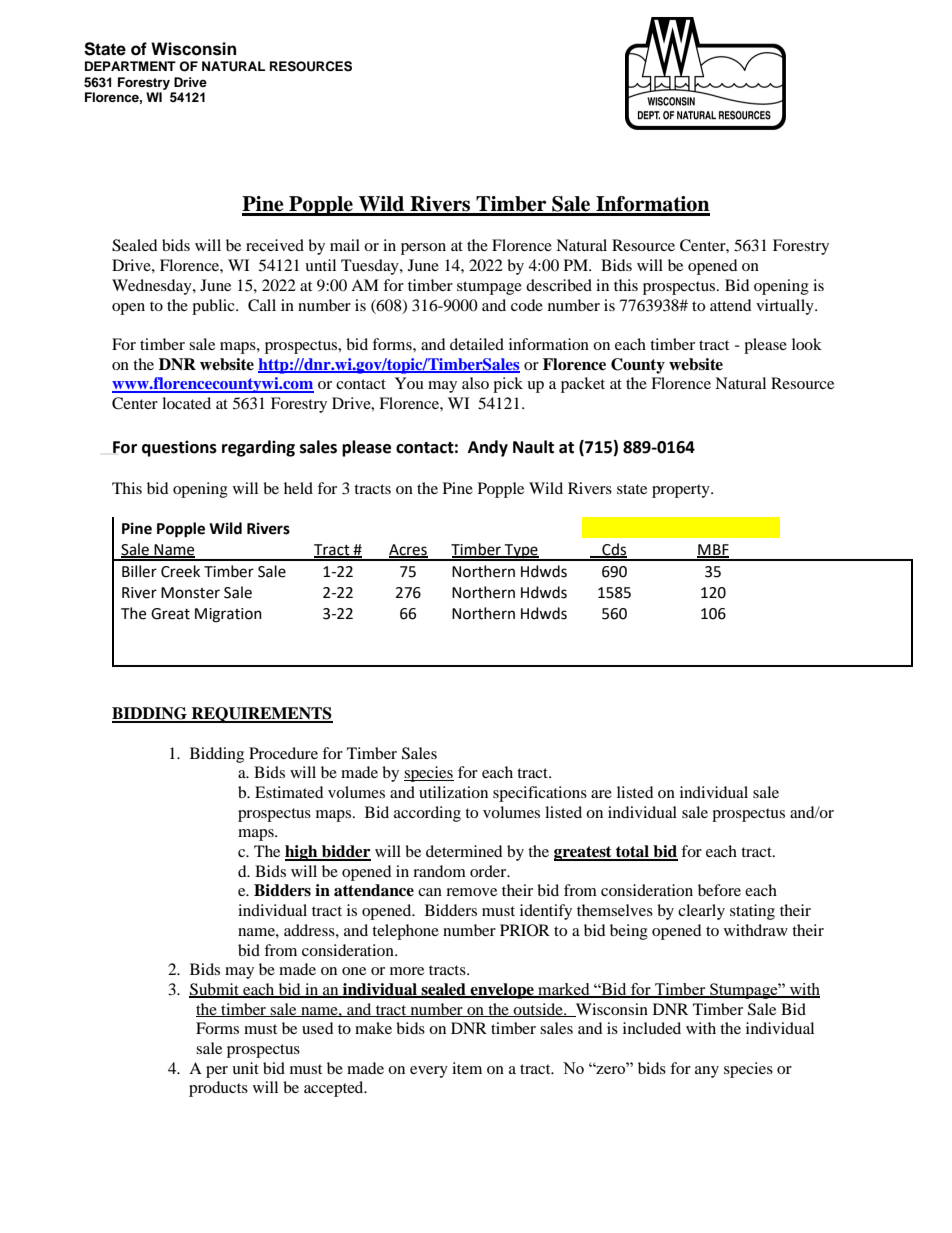 The width and height of the page is (952, 1233). Describe the element at coordinates (214, 307) in the page. I see `public` at that location.
